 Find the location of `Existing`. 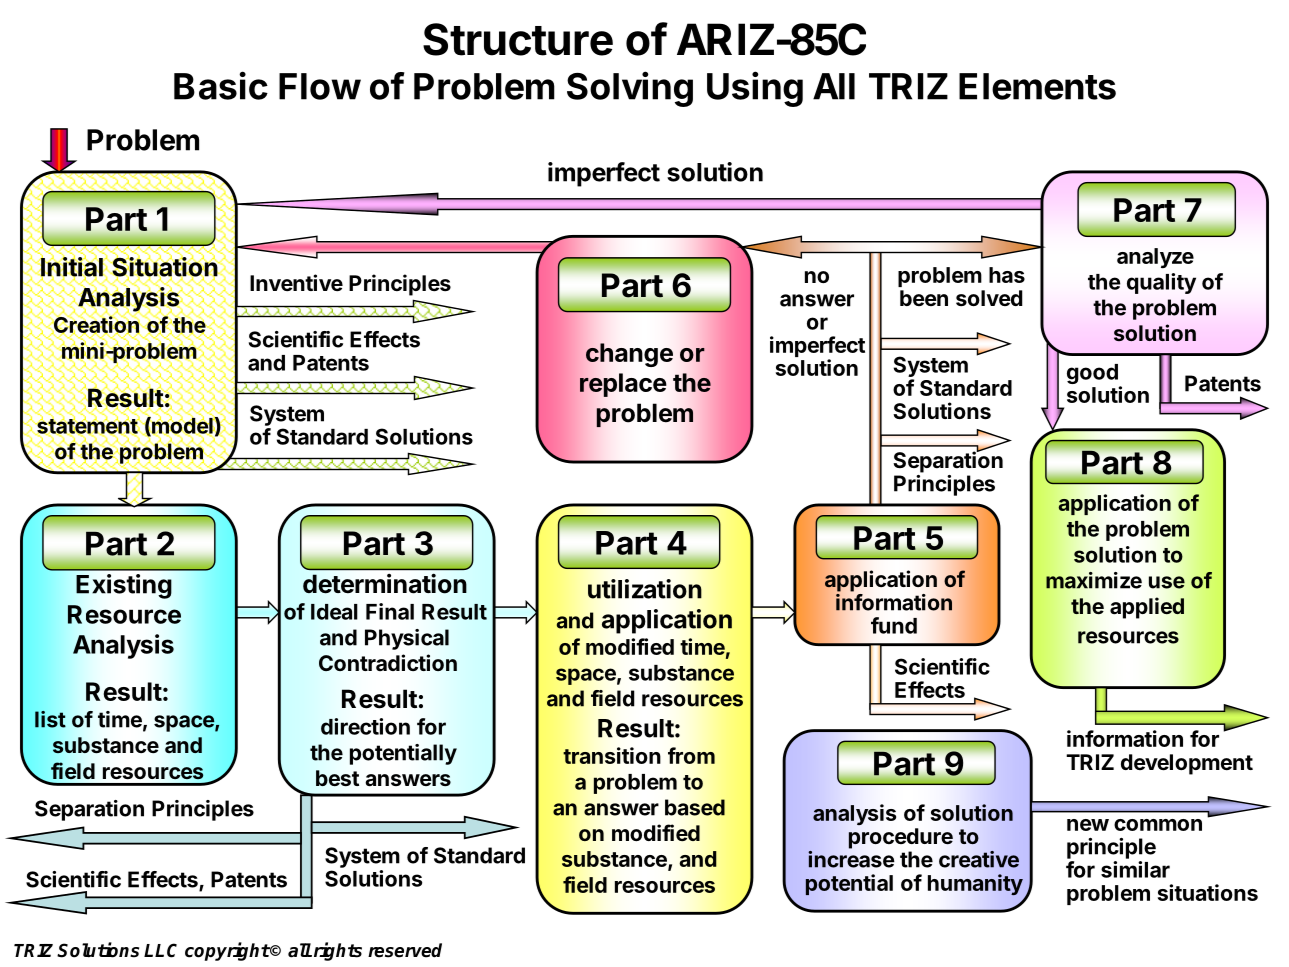

Existing is located at coordinates (124, 586).
